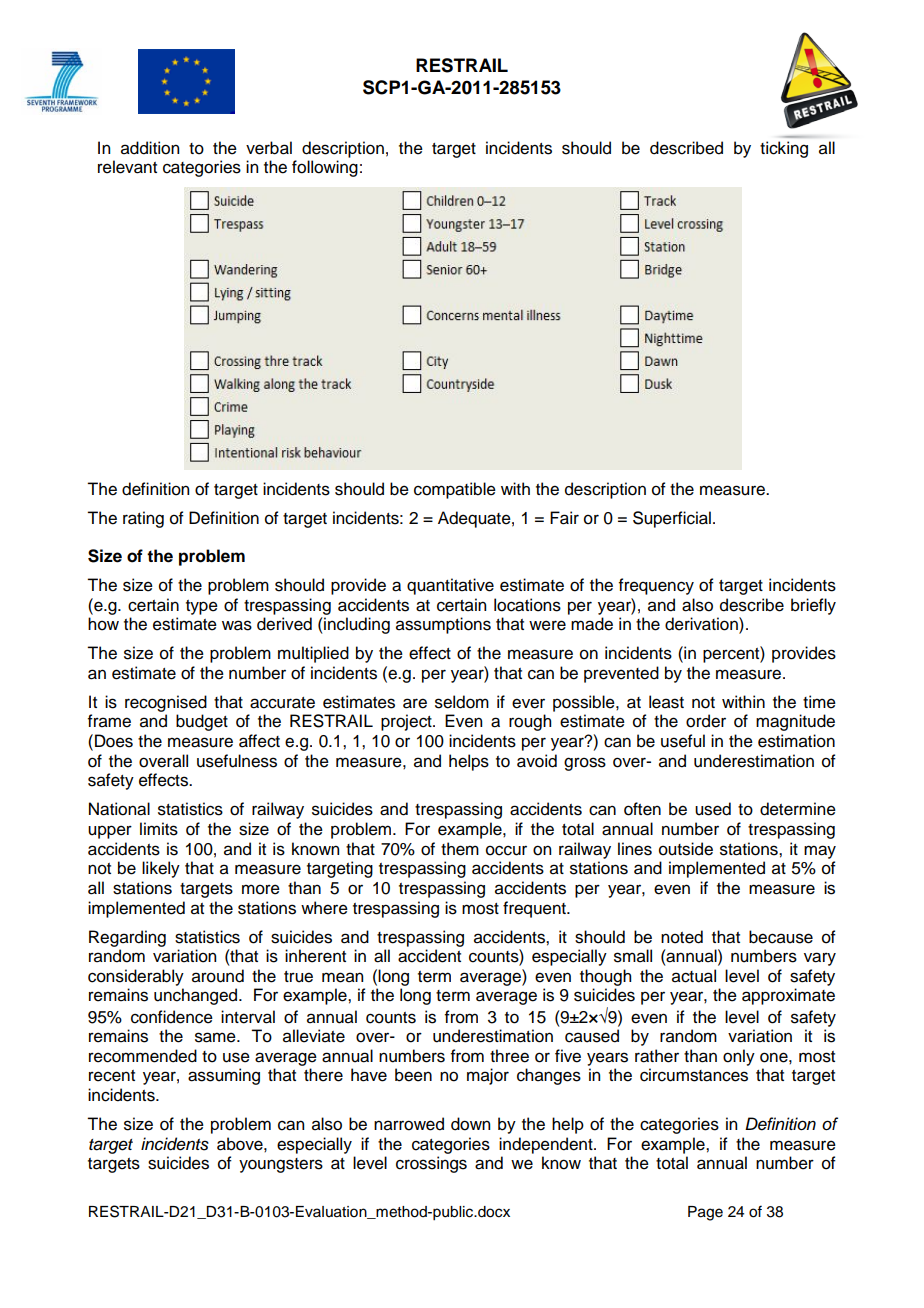 The width and height of the image is (924, 1308). What do you see at coordinates (325, 168) in the image?
I see `following` at bounding box center [325, 168].
